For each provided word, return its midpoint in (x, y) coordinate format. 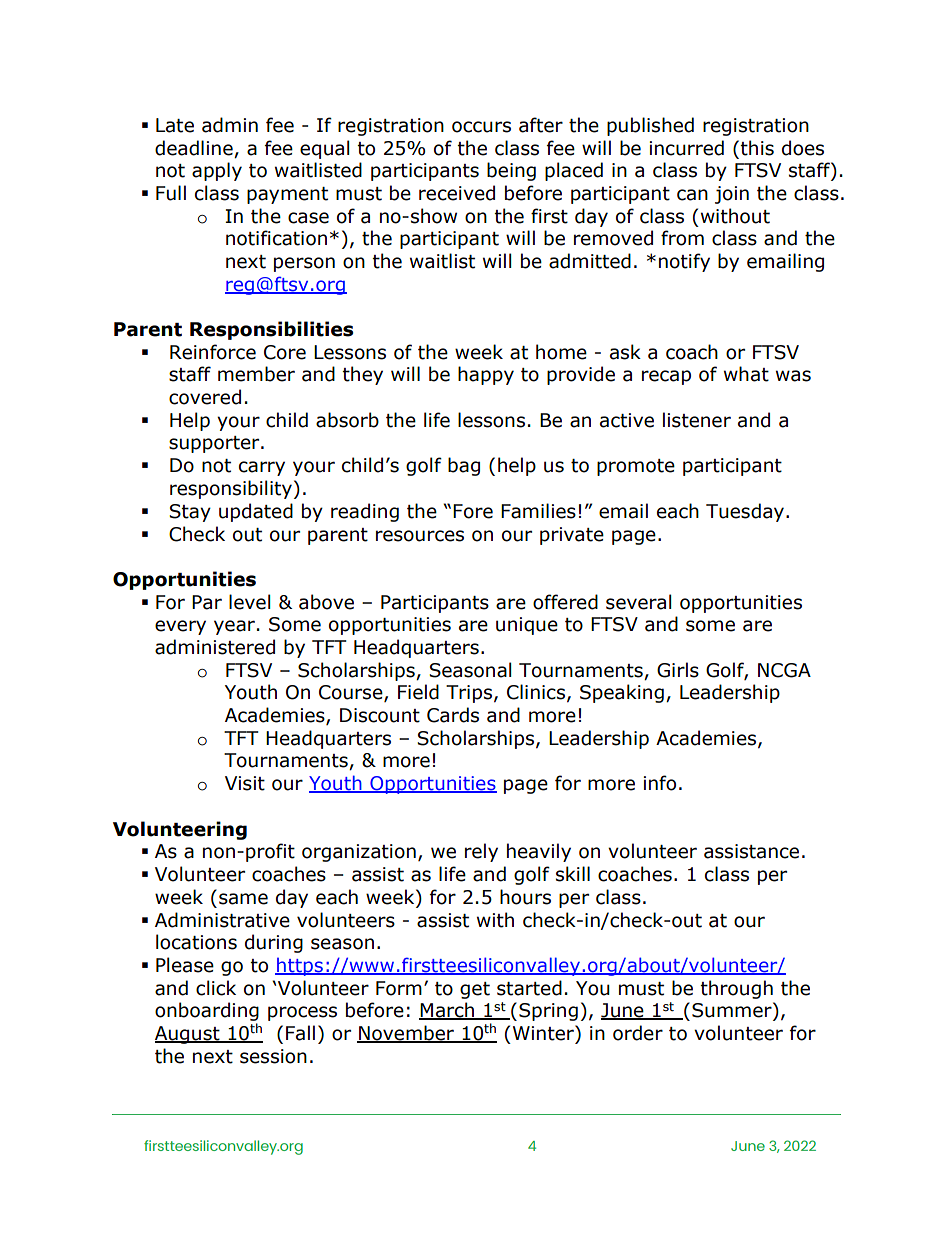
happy (486, 375)
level (250, 602)
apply (217, 171)
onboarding (207, 1013)
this (757, 148)
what (746, 374)
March (448, 1011)
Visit (245, 783)
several (639, 602)
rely (481, 852)
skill (573, 874)
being (511, 171)
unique (527, 626)
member (256, 374)
